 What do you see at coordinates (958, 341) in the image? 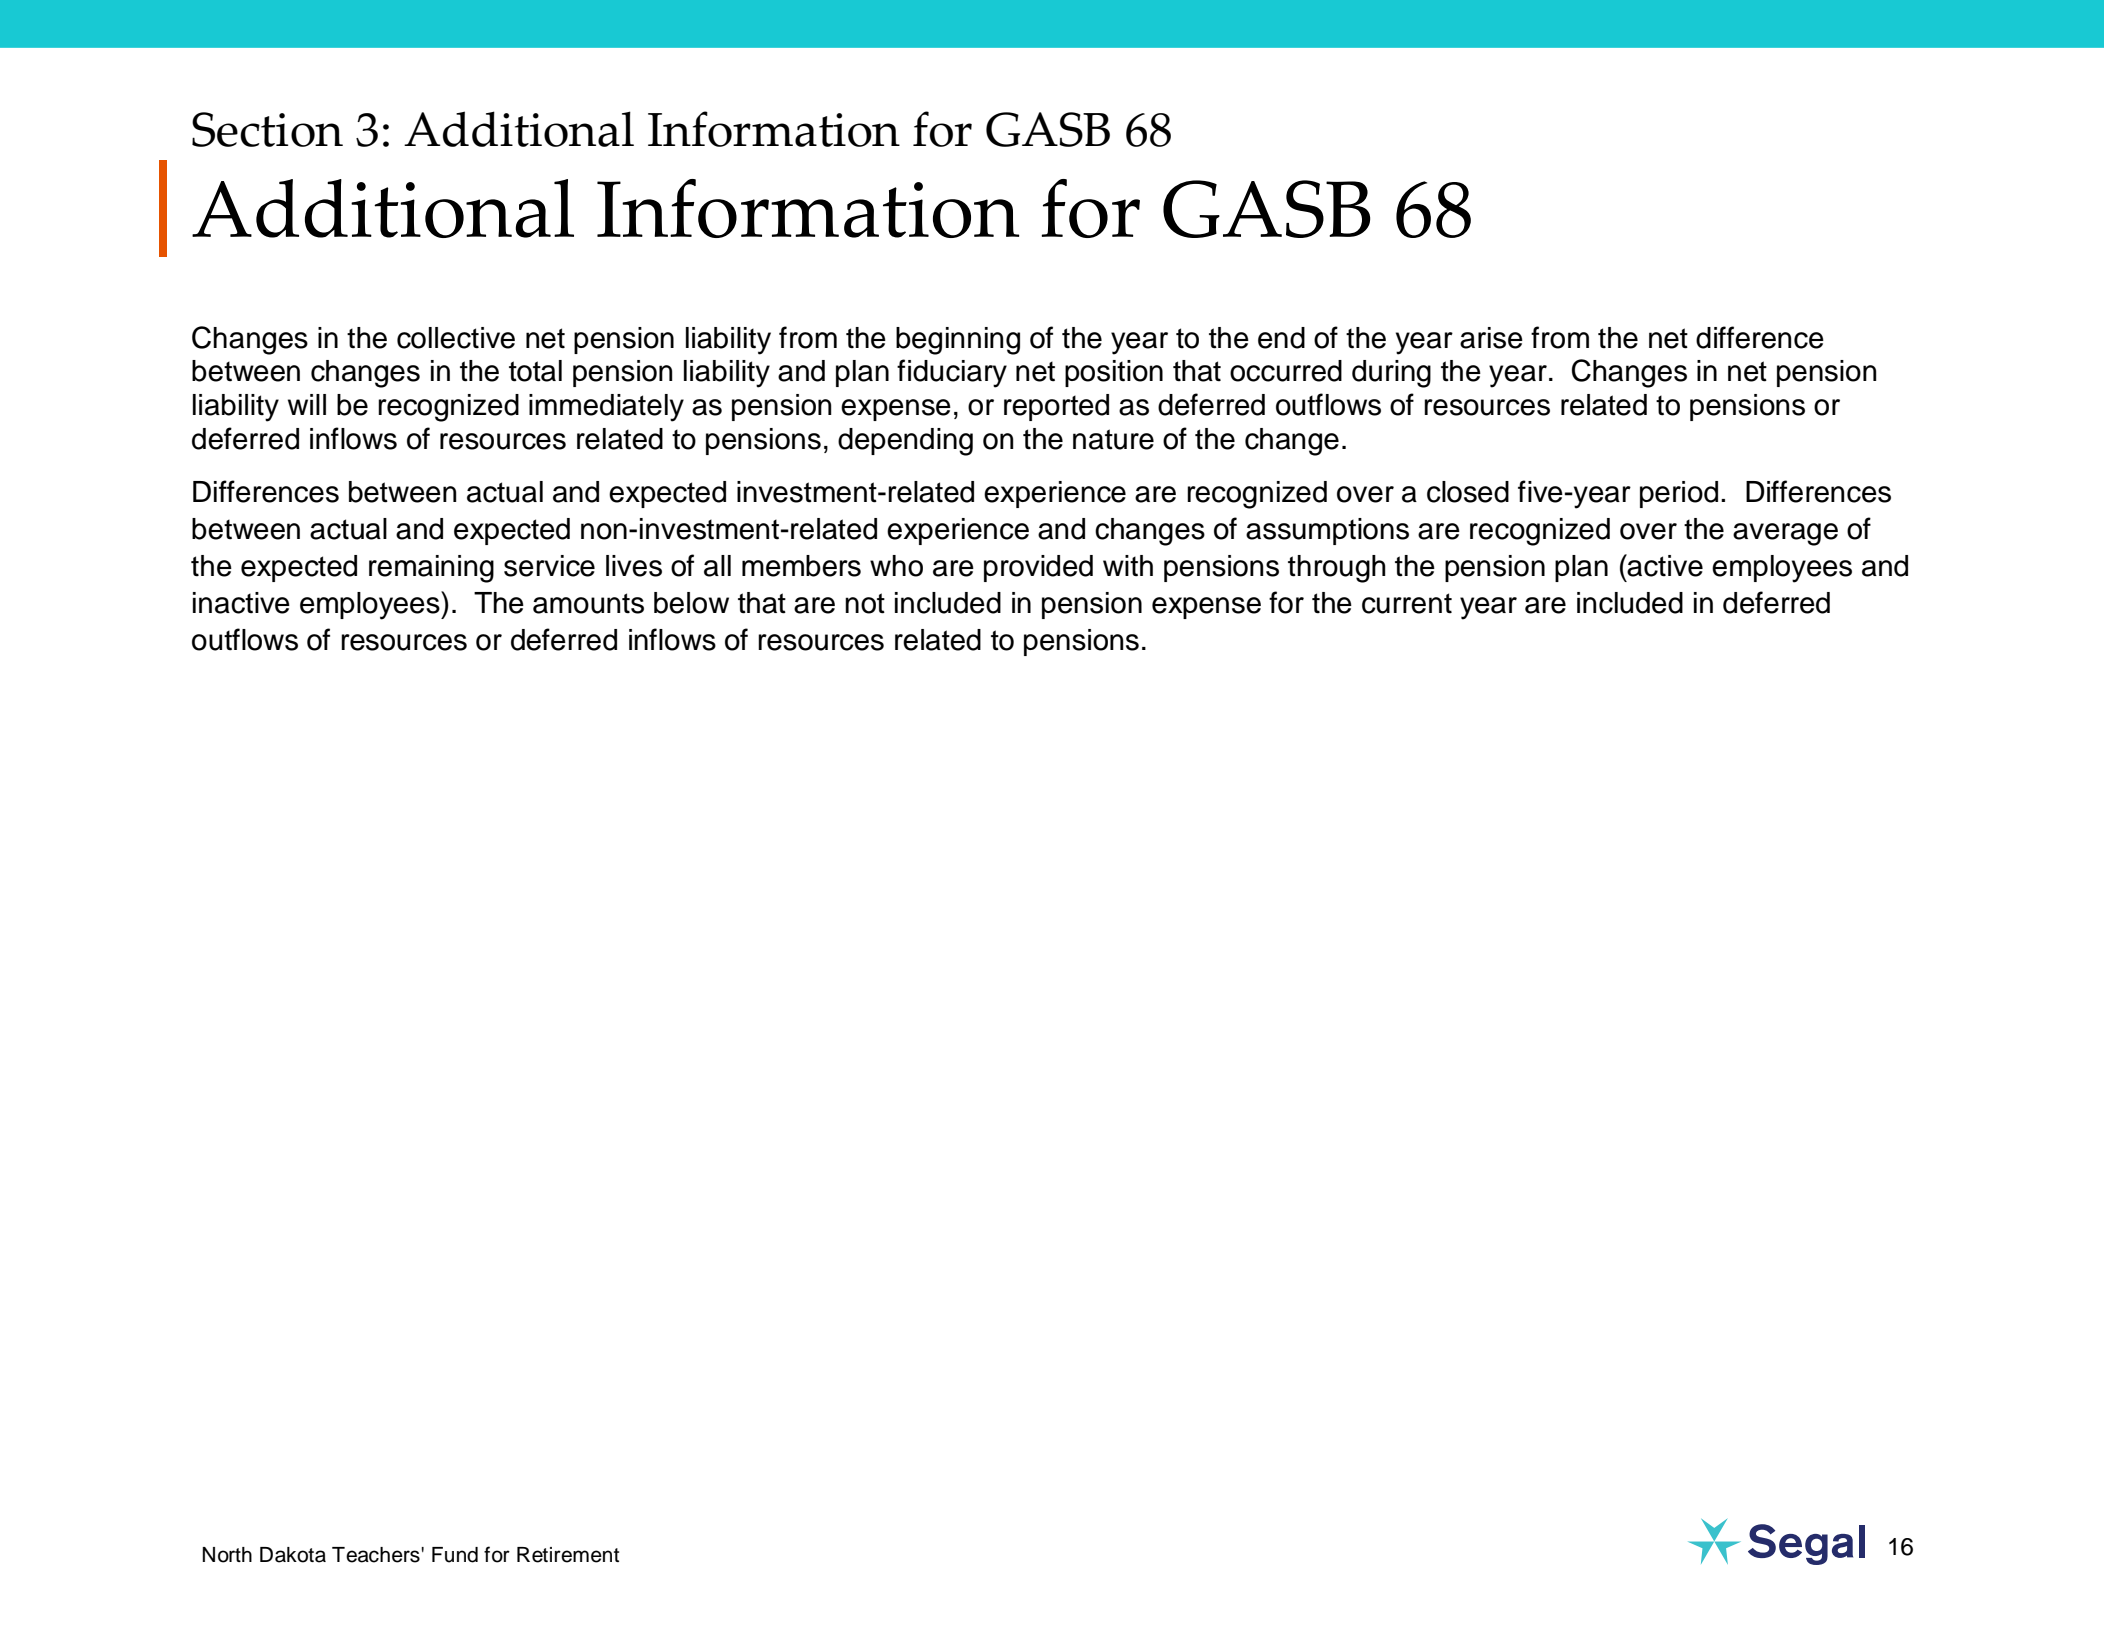
I see `beginning` at bounding box center [958, 341].
